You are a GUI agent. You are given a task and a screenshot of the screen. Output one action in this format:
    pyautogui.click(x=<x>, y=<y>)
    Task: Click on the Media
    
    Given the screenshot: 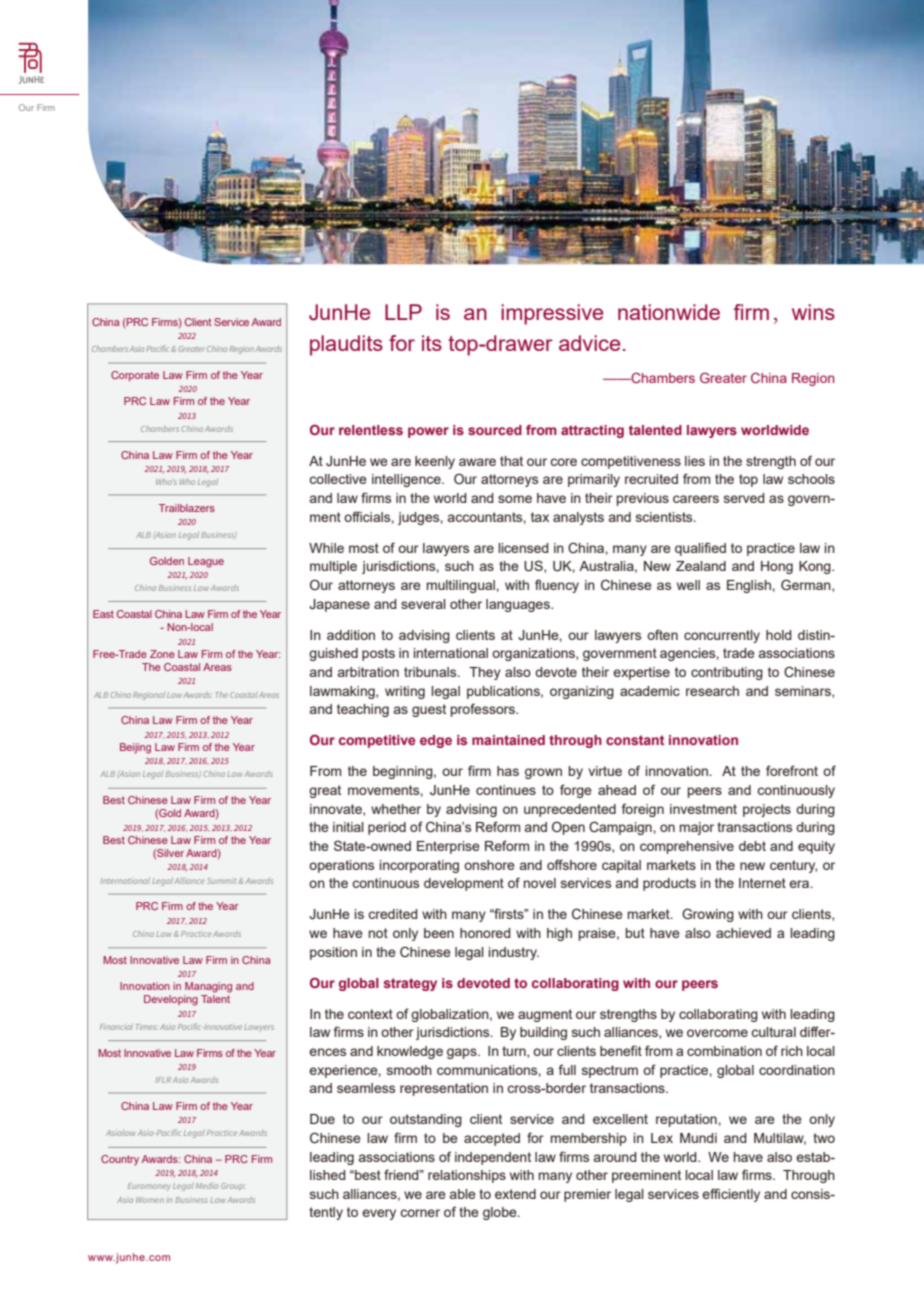 What is the action you would take?
    pyautogui.click(x=207, y=1186)
